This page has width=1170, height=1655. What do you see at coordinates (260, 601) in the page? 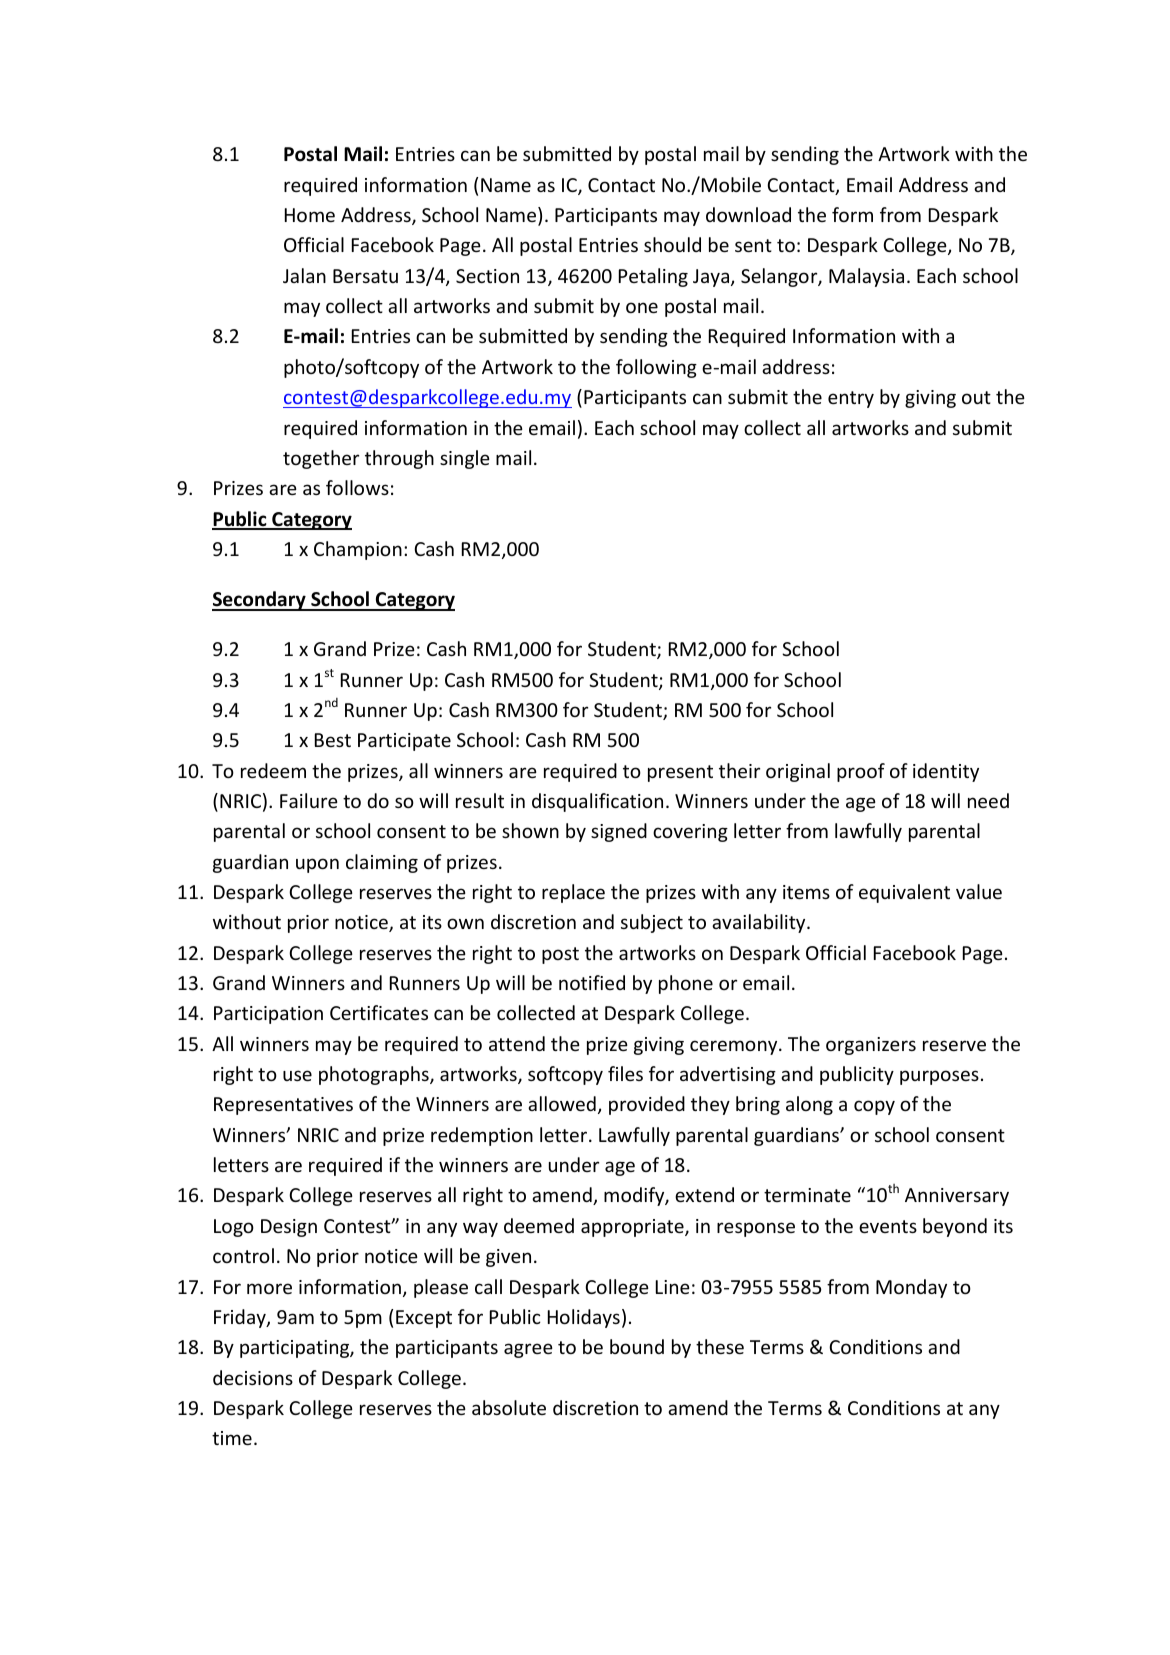
I see `Secondary` at bounding box center [260, 601].
